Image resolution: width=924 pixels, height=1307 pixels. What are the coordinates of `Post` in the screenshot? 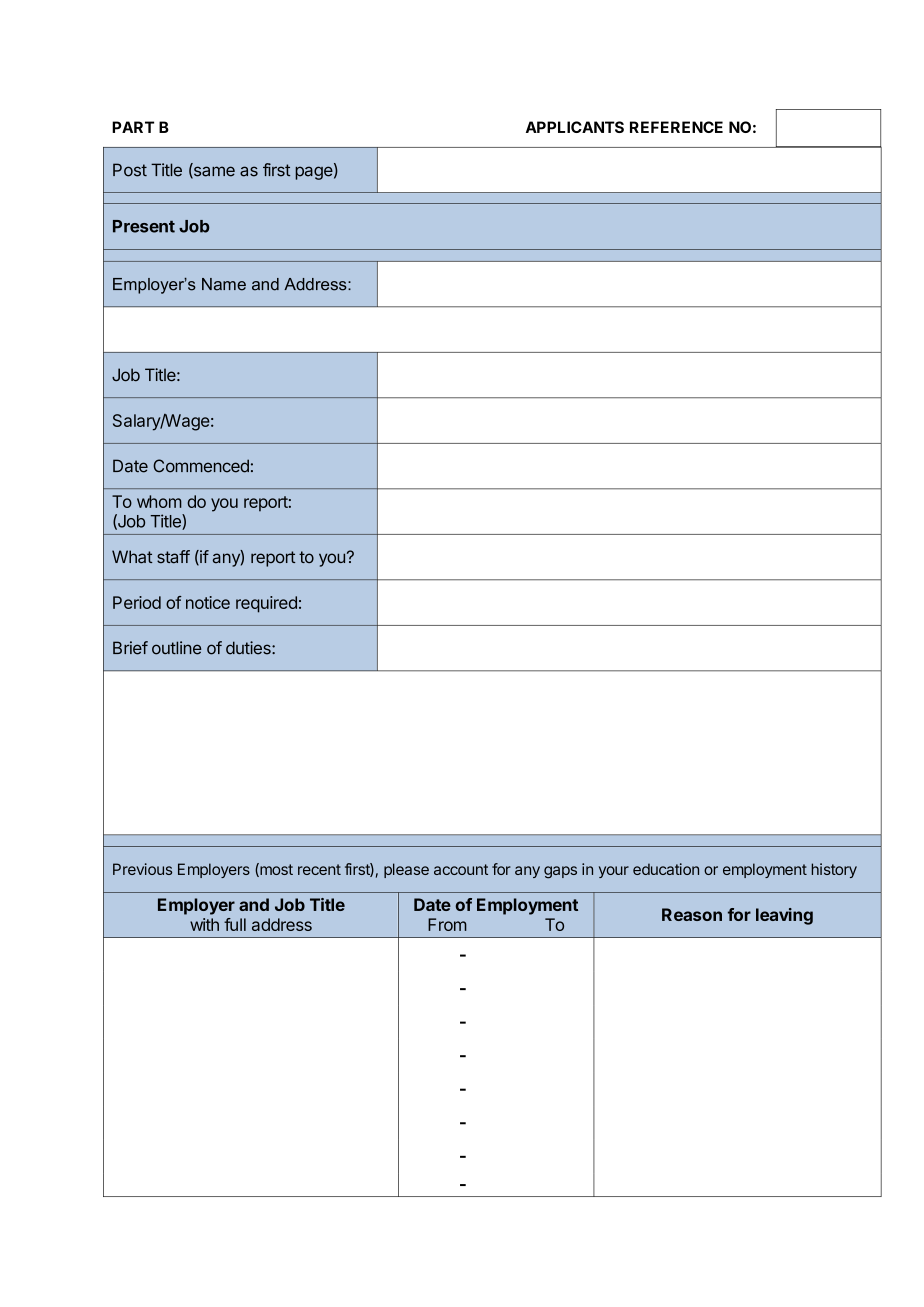 It's located at (130, 170).
